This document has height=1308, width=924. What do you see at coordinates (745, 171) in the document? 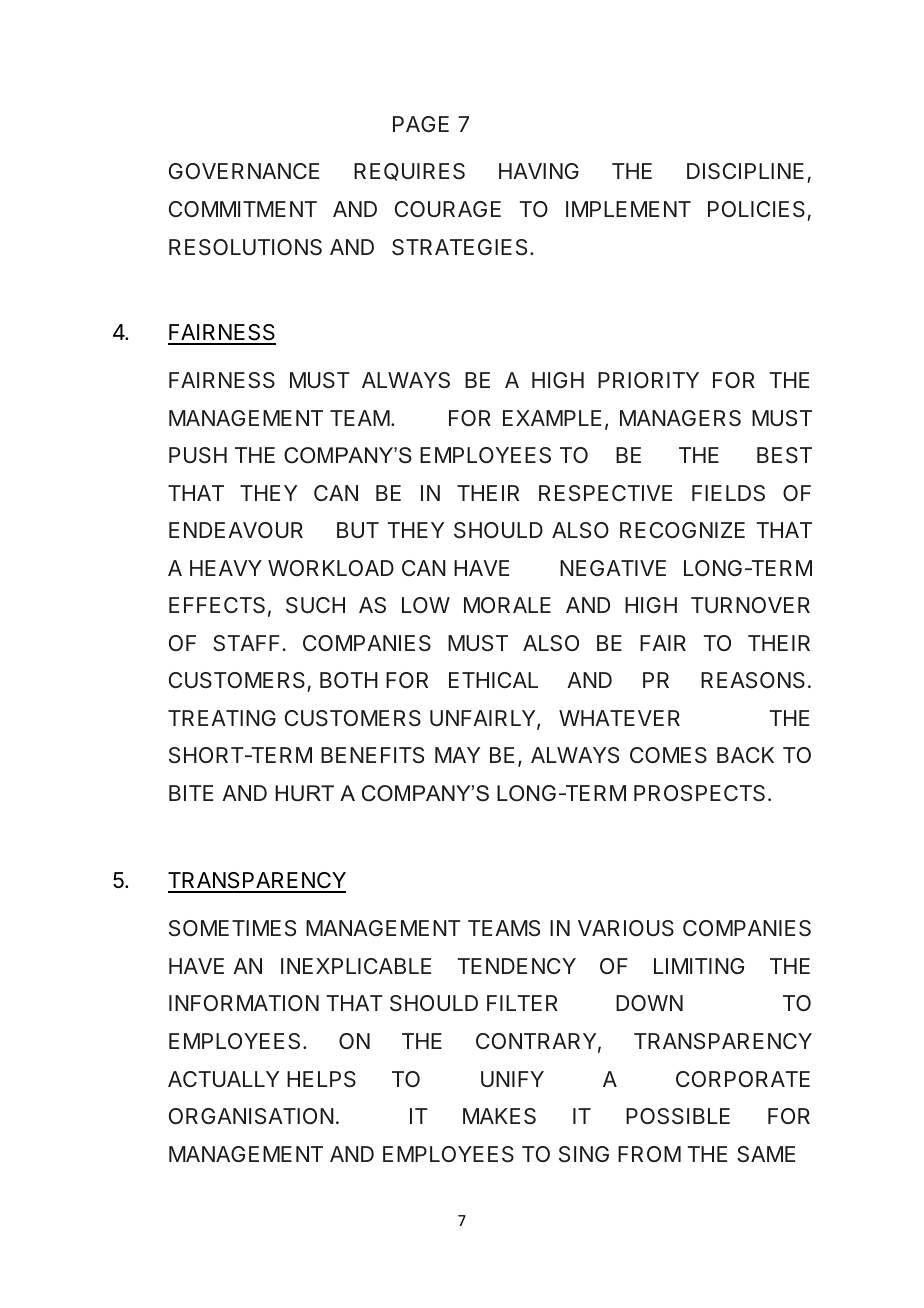
I see `DISCIPLINE` at bounding box center [745, 171].
